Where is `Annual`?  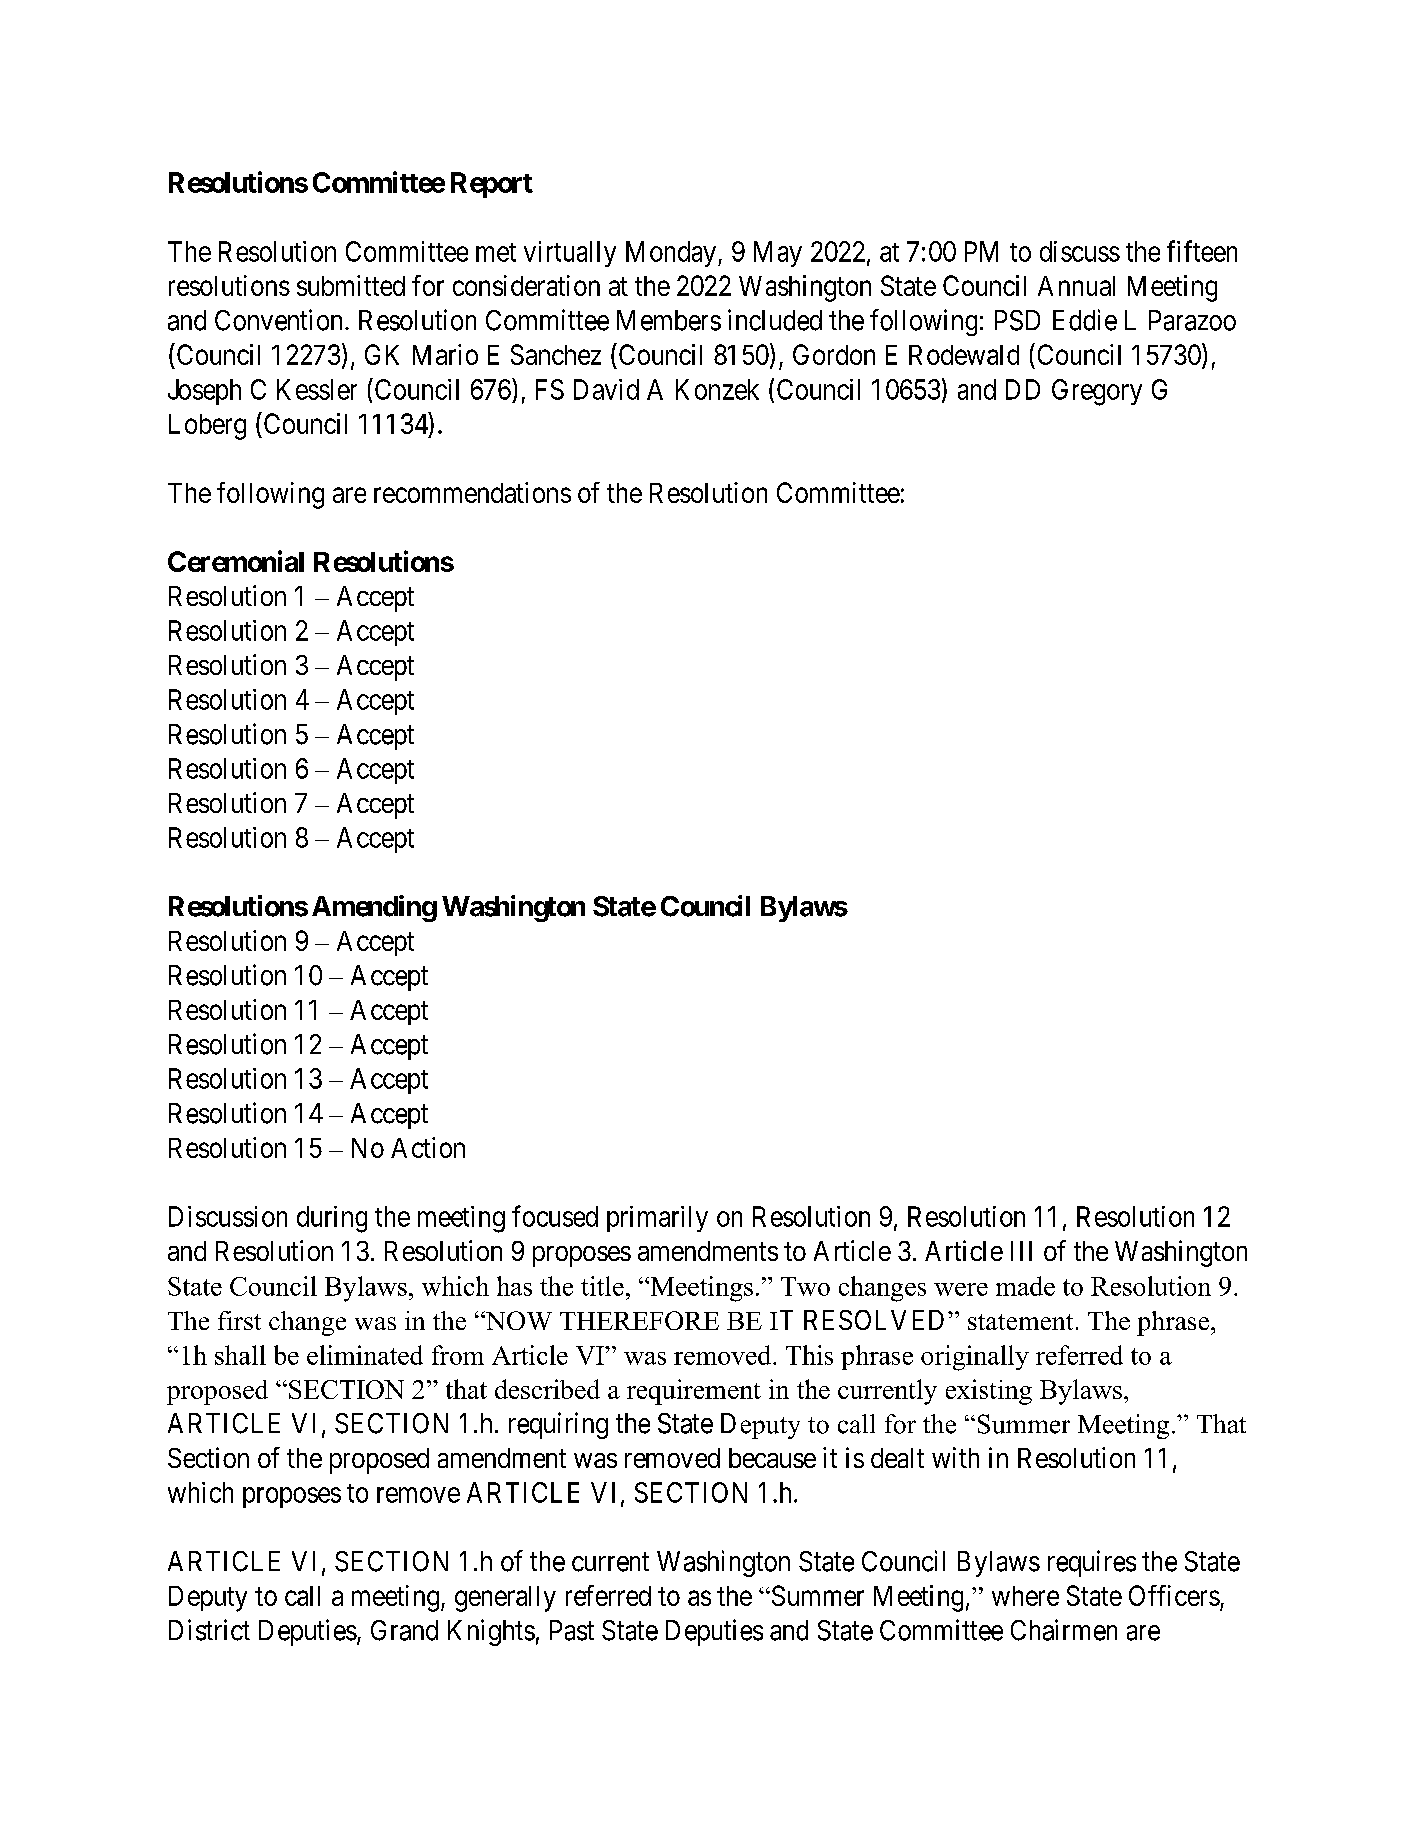
Annual is located at coordinates (1076, 286).
